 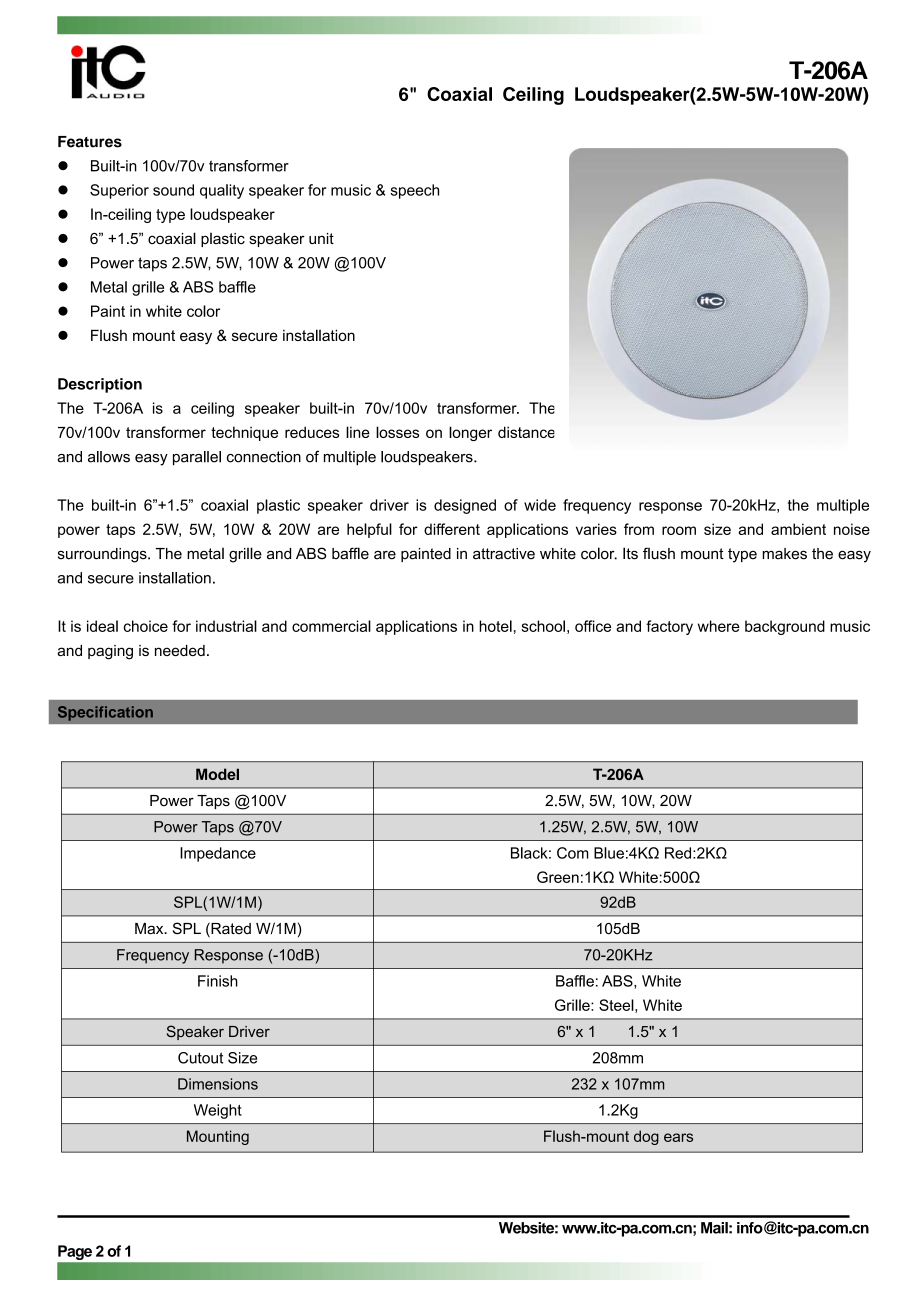 What do you see at coordinates (173, 190) in the document?
I see `sound` at bounding box center [173, 190].
